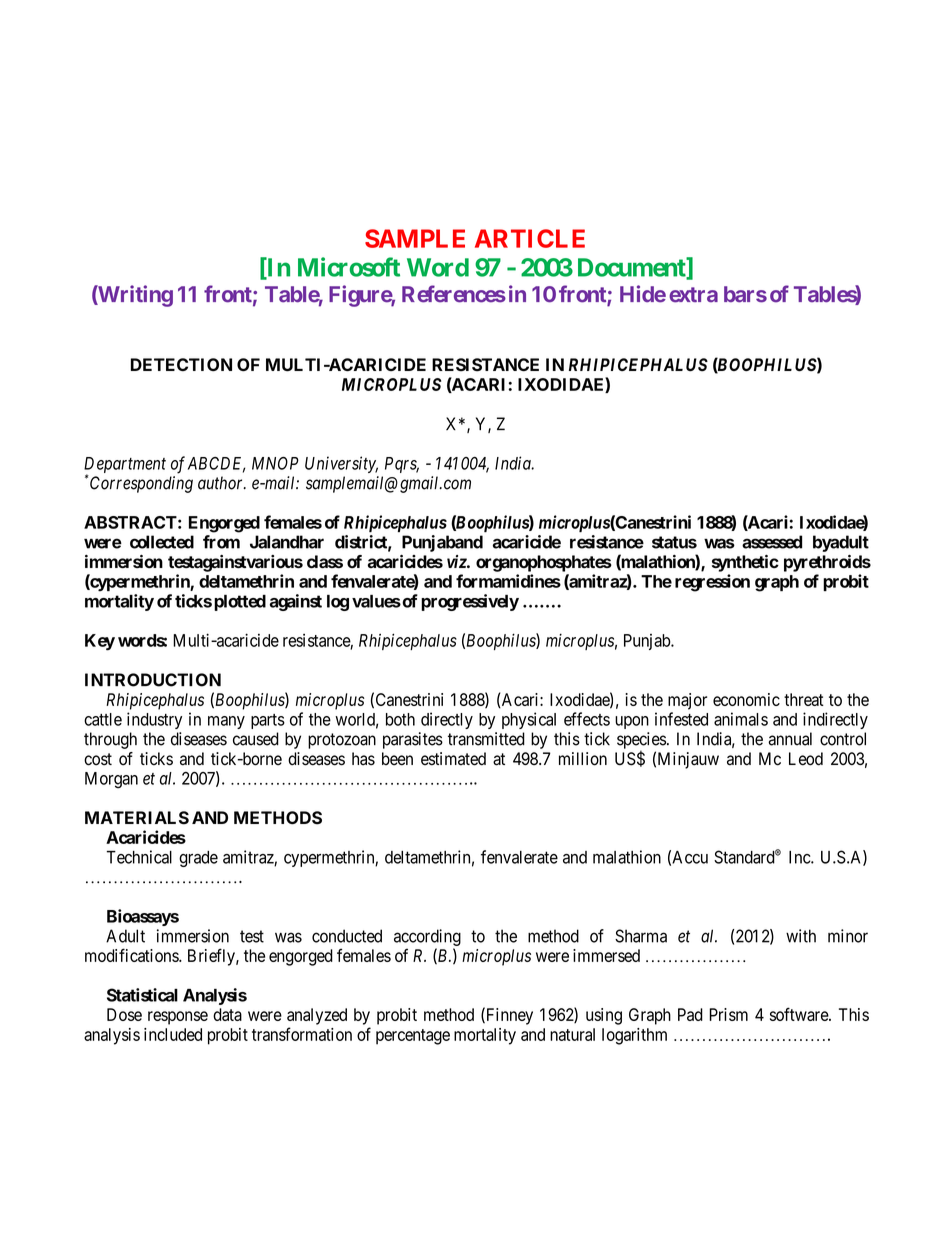  I want to click on caused, so click(256, 739).
